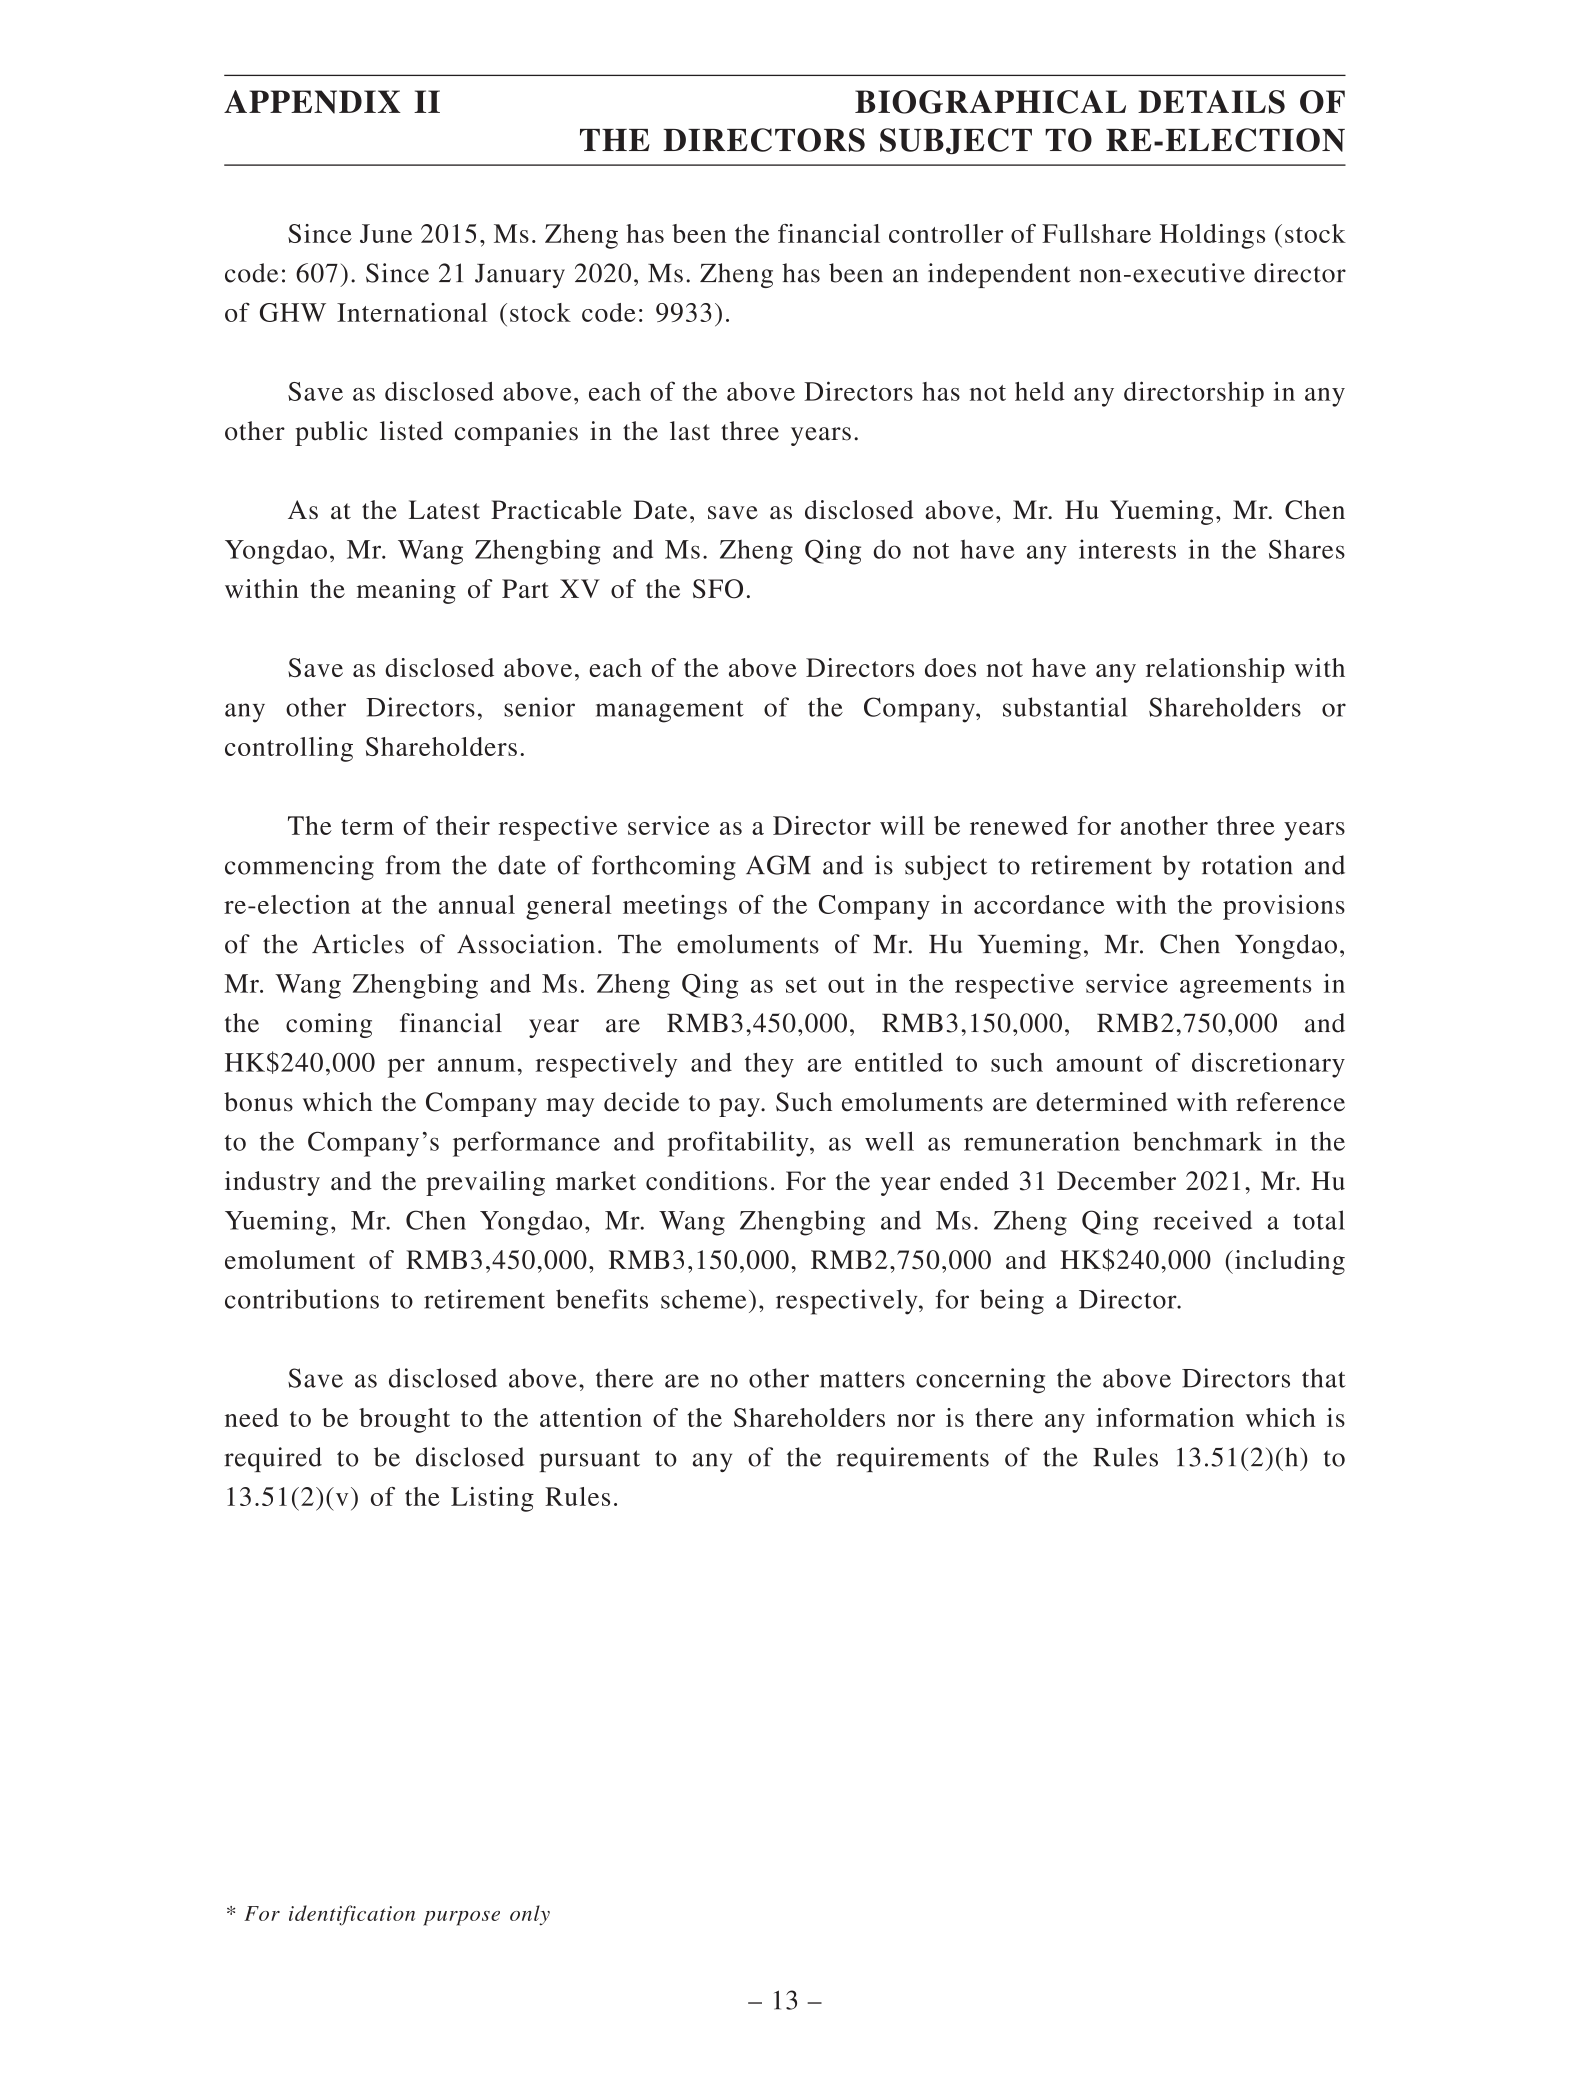  I want to click on management, so click(670, 712).
